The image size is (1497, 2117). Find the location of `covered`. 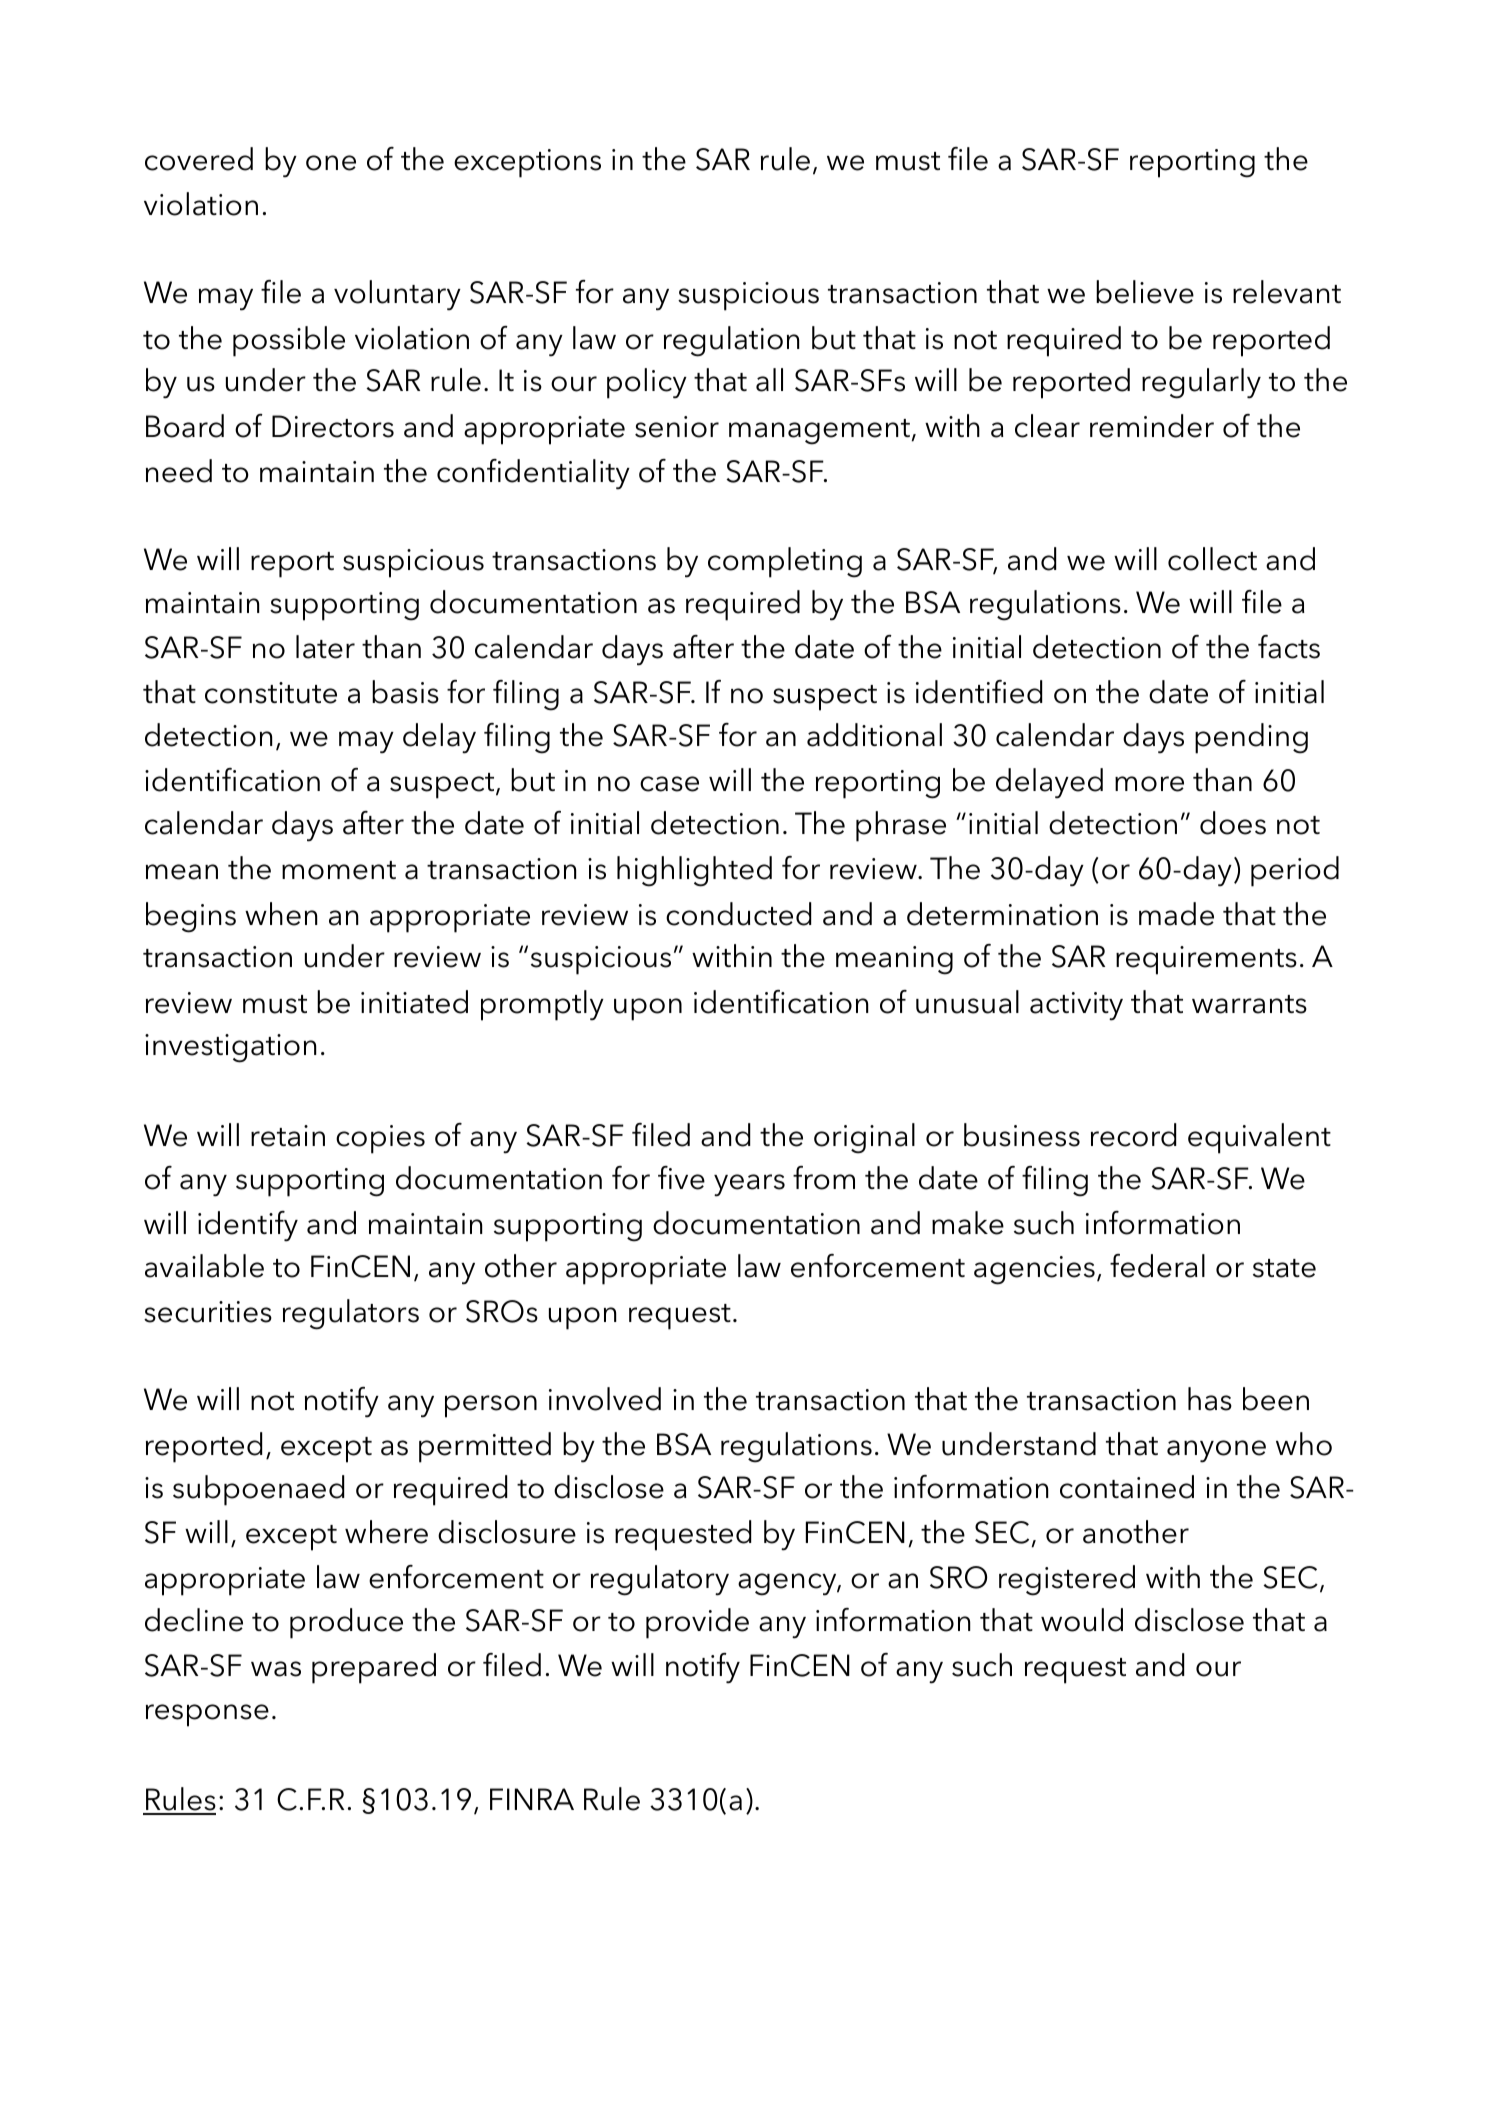

covered is located at coordinates (199, 159).
